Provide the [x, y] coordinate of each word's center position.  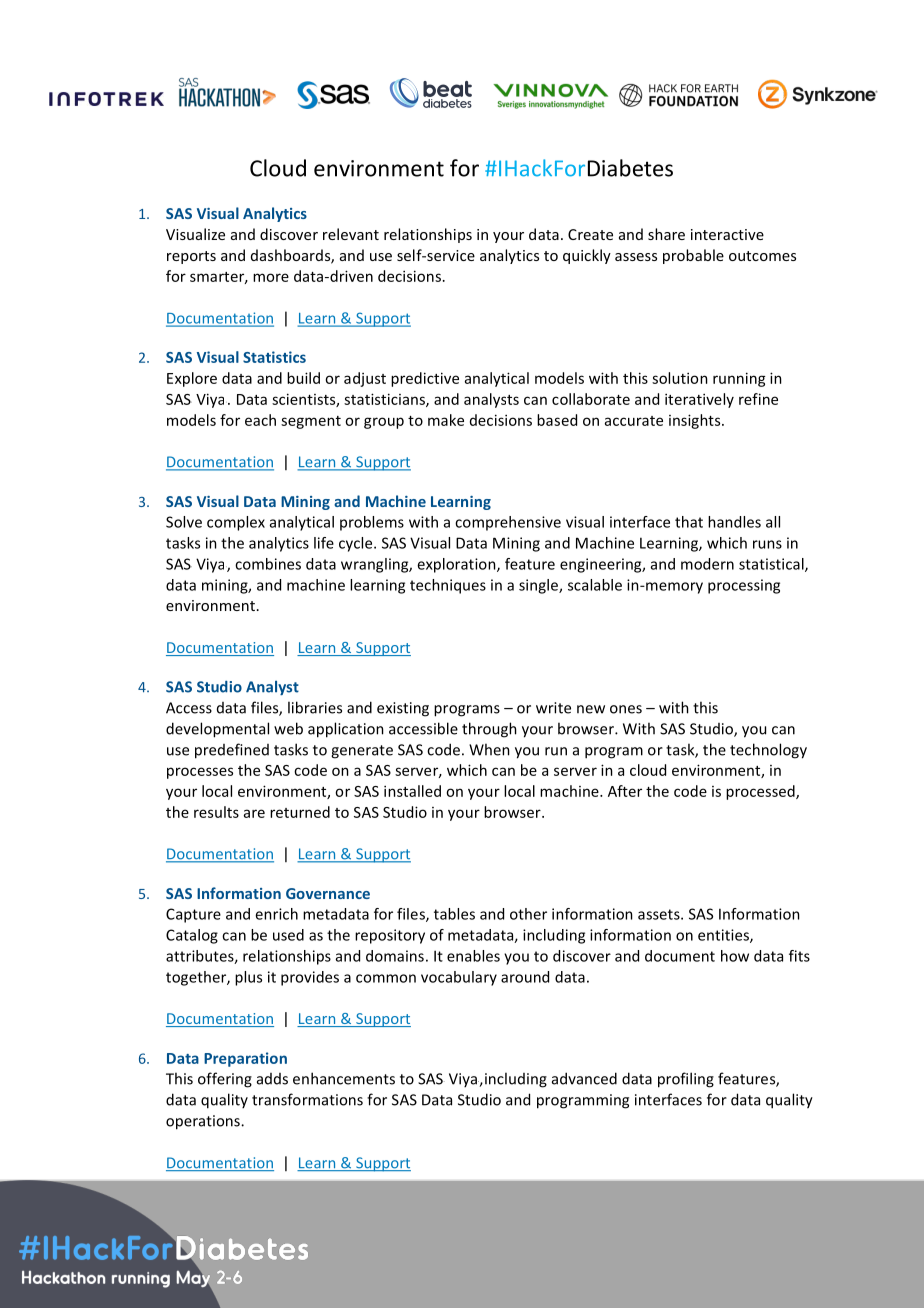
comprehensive [508, 523]
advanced [584, 1078]
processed [761, 792]
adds [272, 1079]
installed [412, 791]
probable [693, 256]
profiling [686, 1080]
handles [734, 522]
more [271, 277]
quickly [587, 256]
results [216, 812]
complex [236, 523]
